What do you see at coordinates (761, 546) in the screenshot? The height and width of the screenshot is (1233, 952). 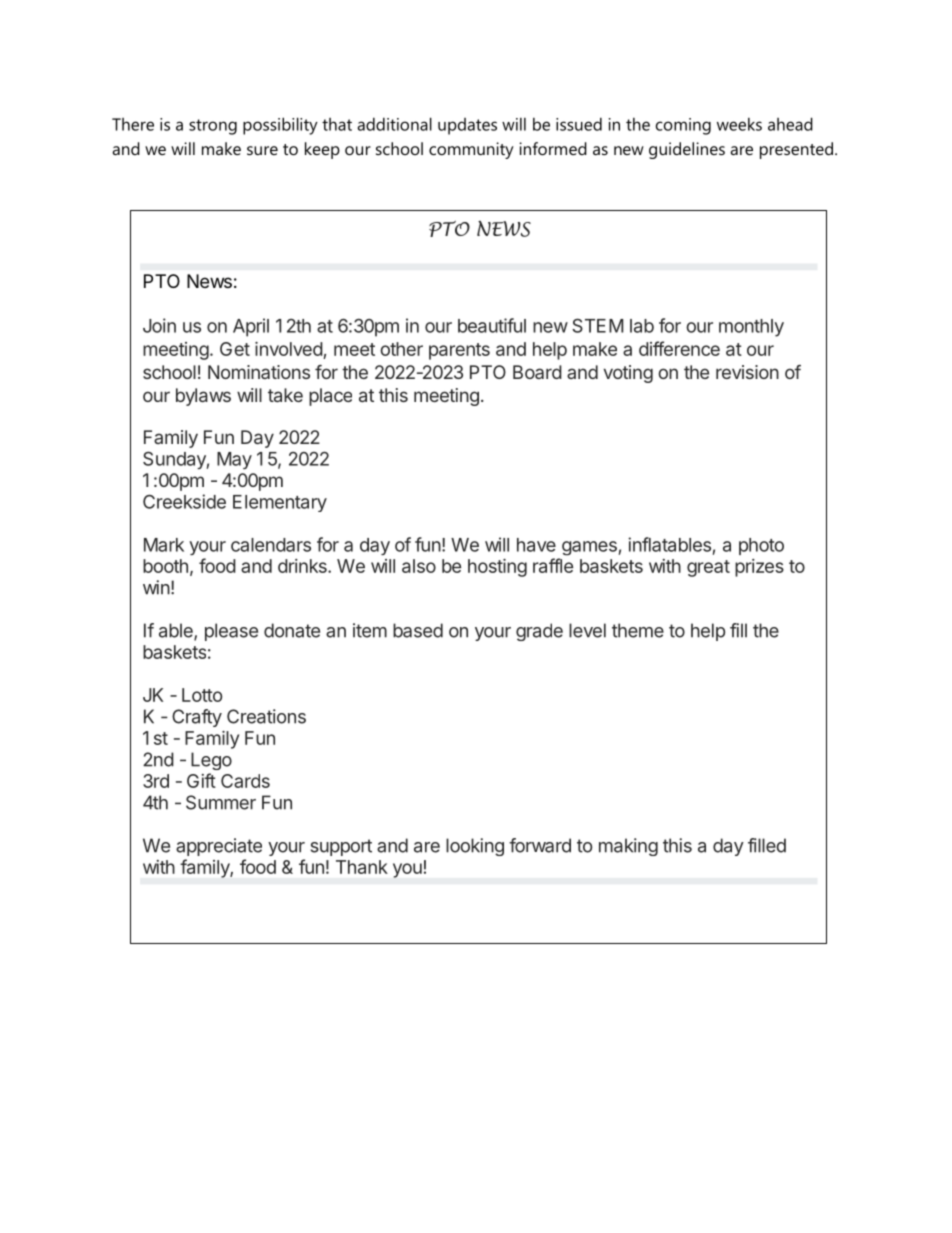 I see `photo` at bounding box center [761, 546].
